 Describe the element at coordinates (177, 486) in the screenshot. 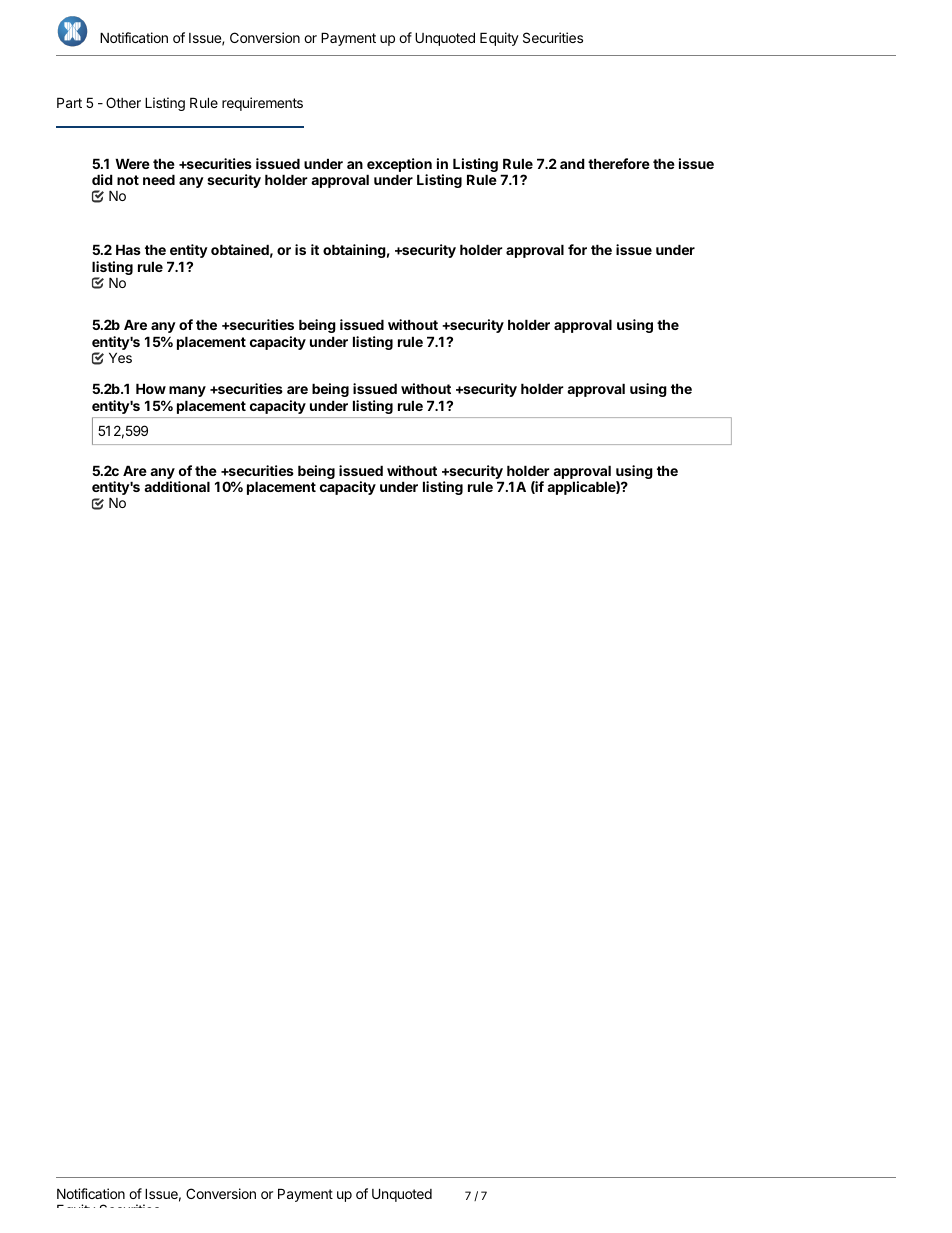

I see `additional` at that location.
